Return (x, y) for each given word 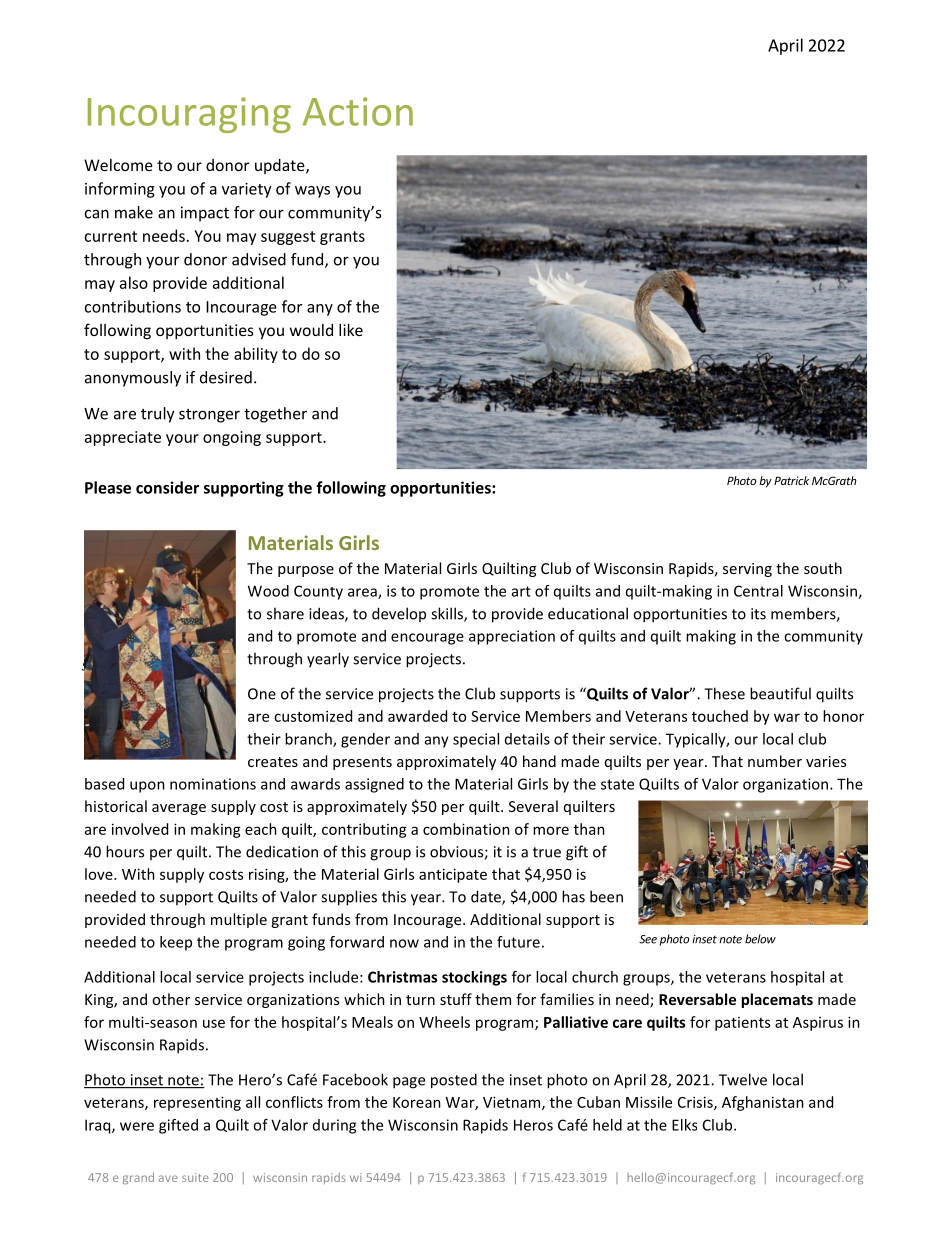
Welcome (118, 165)
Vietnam (513, 1103)
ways (312, 192)
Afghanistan (763, 1103)
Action (358, 111)
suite (195, 1177)
